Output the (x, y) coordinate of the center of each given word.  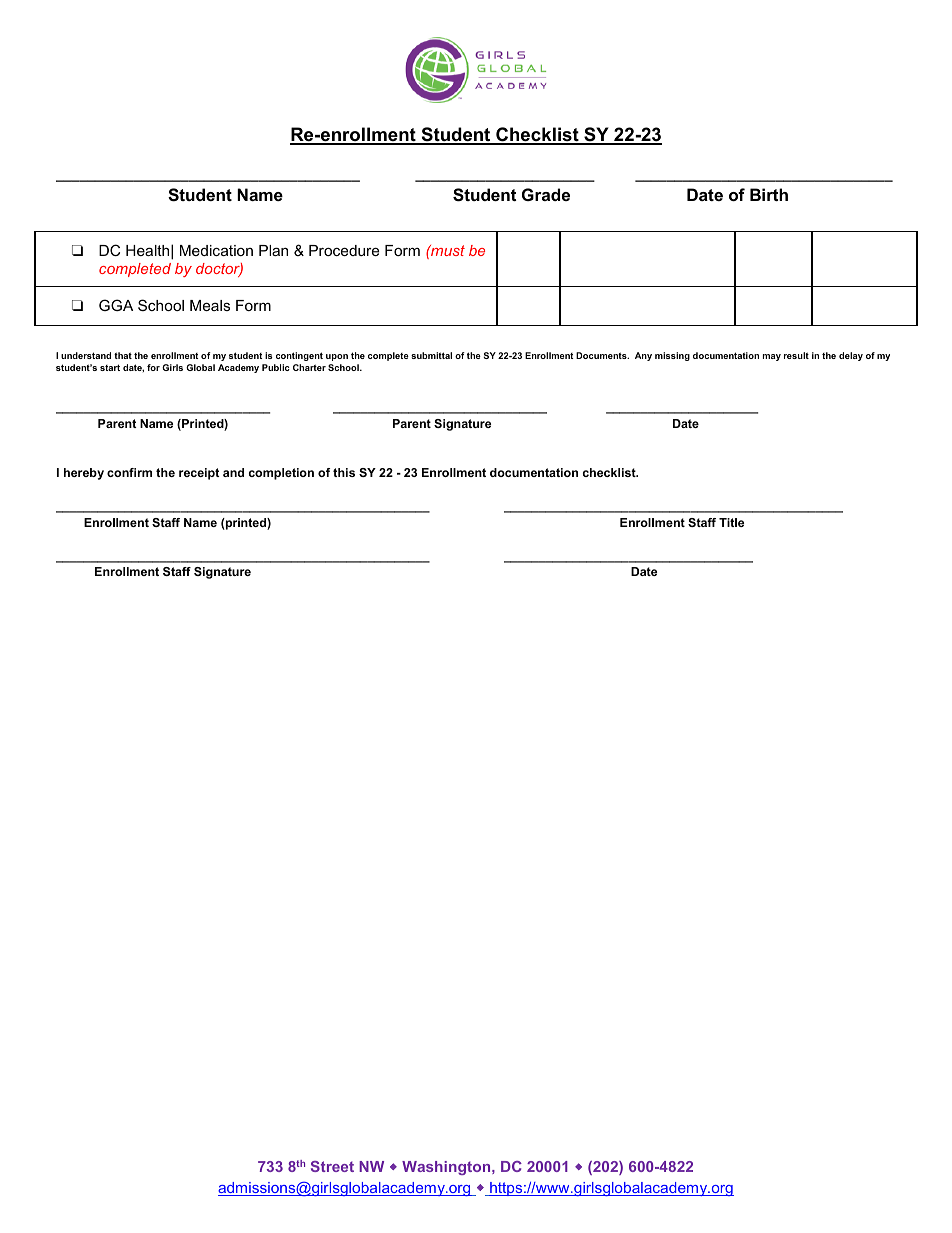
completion (281, 474)
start (110, 367)
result (796, 355)
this (344, 472)
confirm (129, 472)
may (772, 357)
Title (731, 522)
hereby (84, 474)
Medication (216, 250)
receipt (199, 474)
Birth (769, 194)
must (447, 250)
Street (332, 1166)
